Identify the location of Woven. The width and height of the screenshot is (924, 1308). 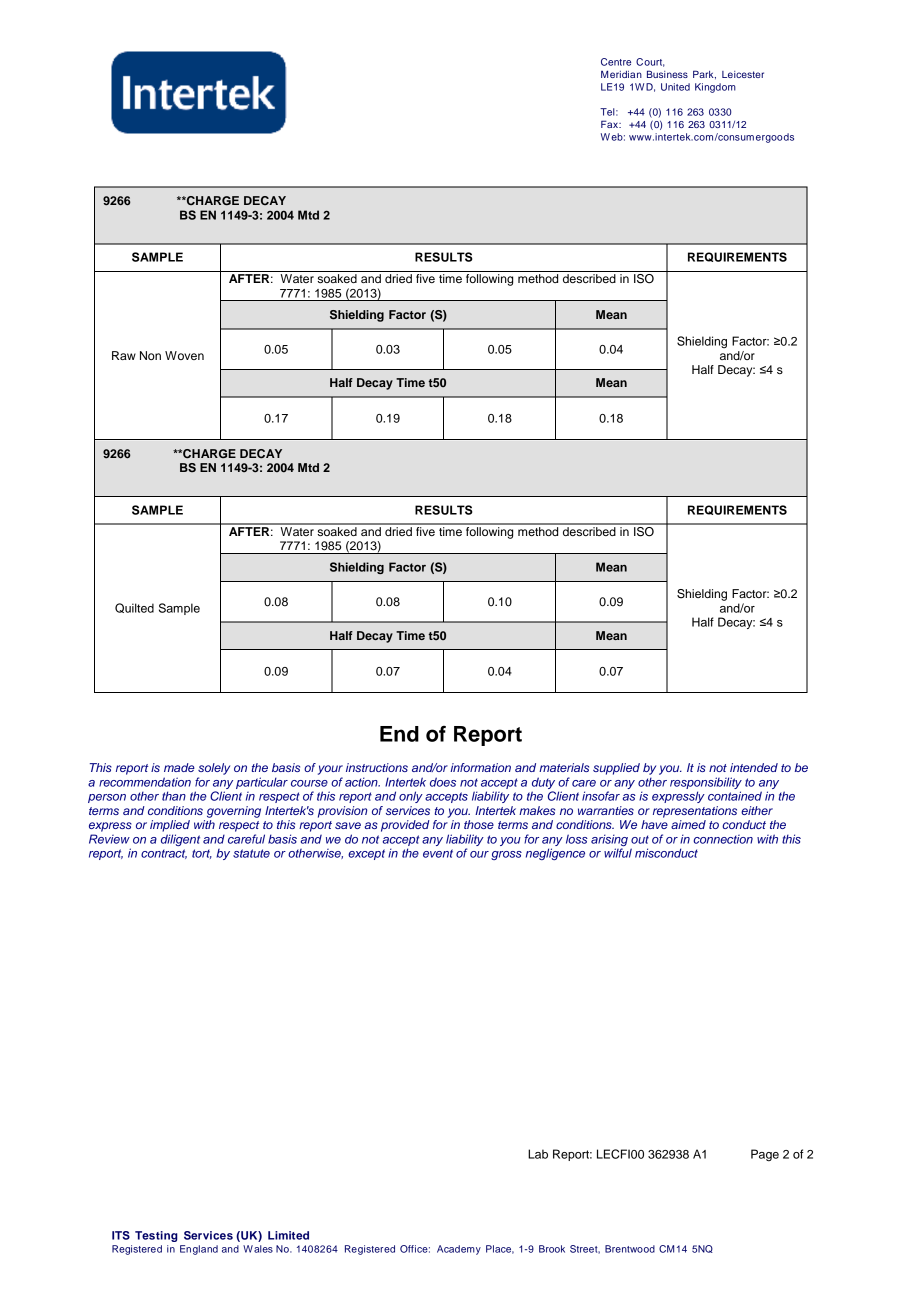
(184, 355).
